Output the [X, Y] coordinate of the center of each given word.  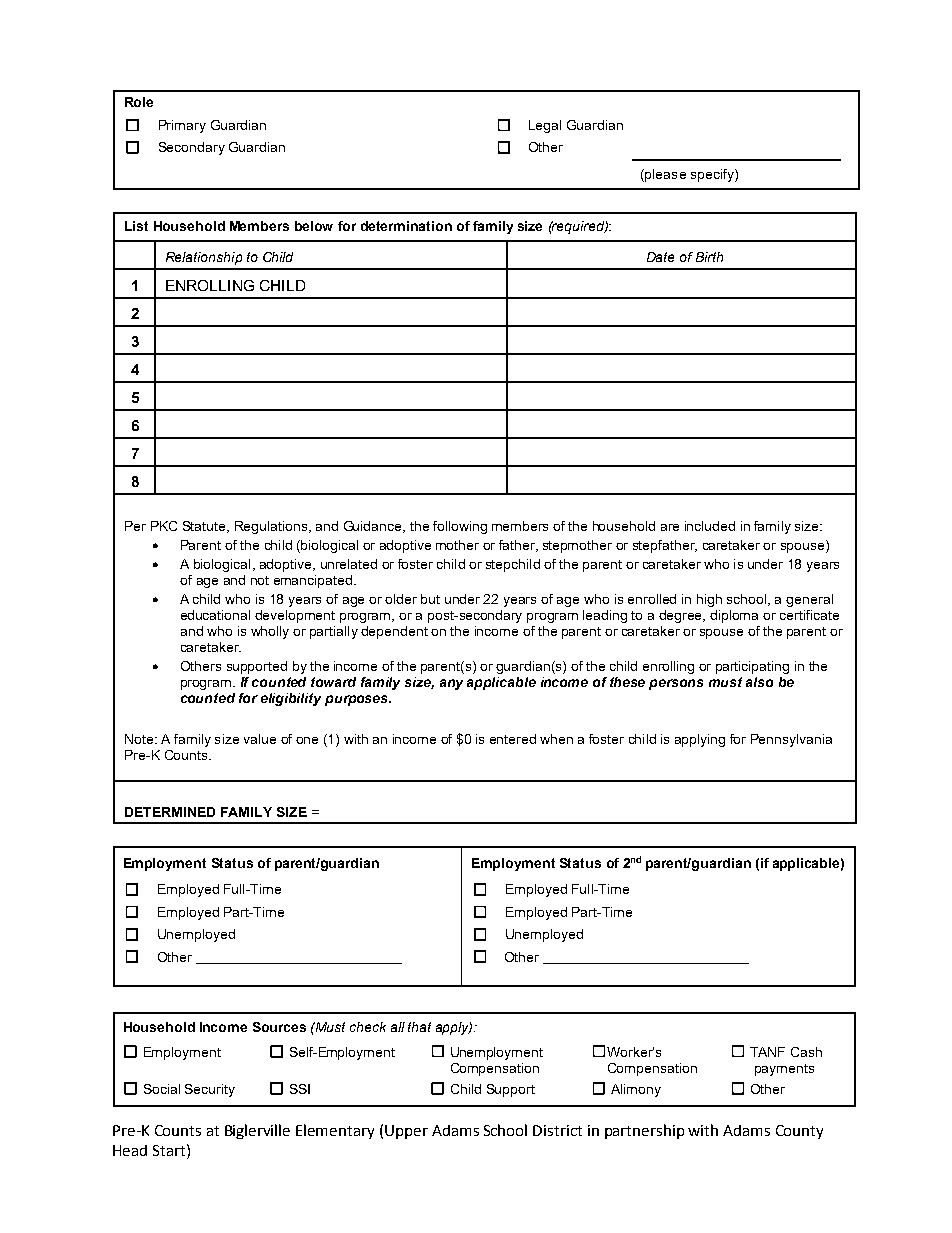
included [710, 526]
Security [210, 1090]
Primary [182, 126]
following [460, 527]
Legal [545, 126]
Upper [406, 1132]
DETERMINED [170, 812]
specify [713, 175]
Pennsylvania [791, 740]
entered [513, 739]
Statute [205, 527]
